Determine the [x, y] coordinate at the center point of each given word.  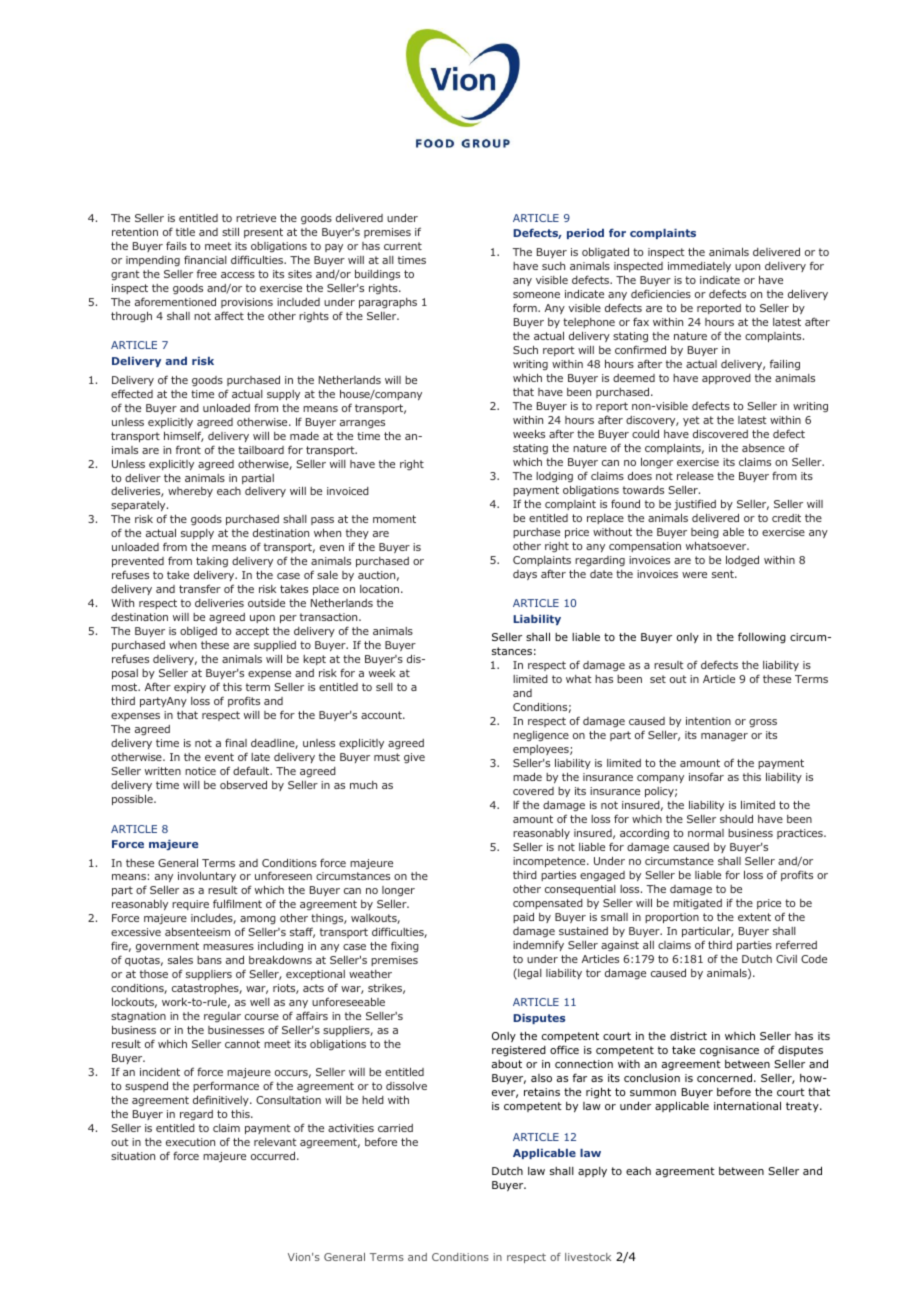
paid [523, 917]
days [525, 575]
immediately [699, 267]
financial [205, 259]
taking [212, 564]
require [190, 905]
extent [754, 917]
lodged [742, 560]
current [403, 246]
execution [190, 1142]
